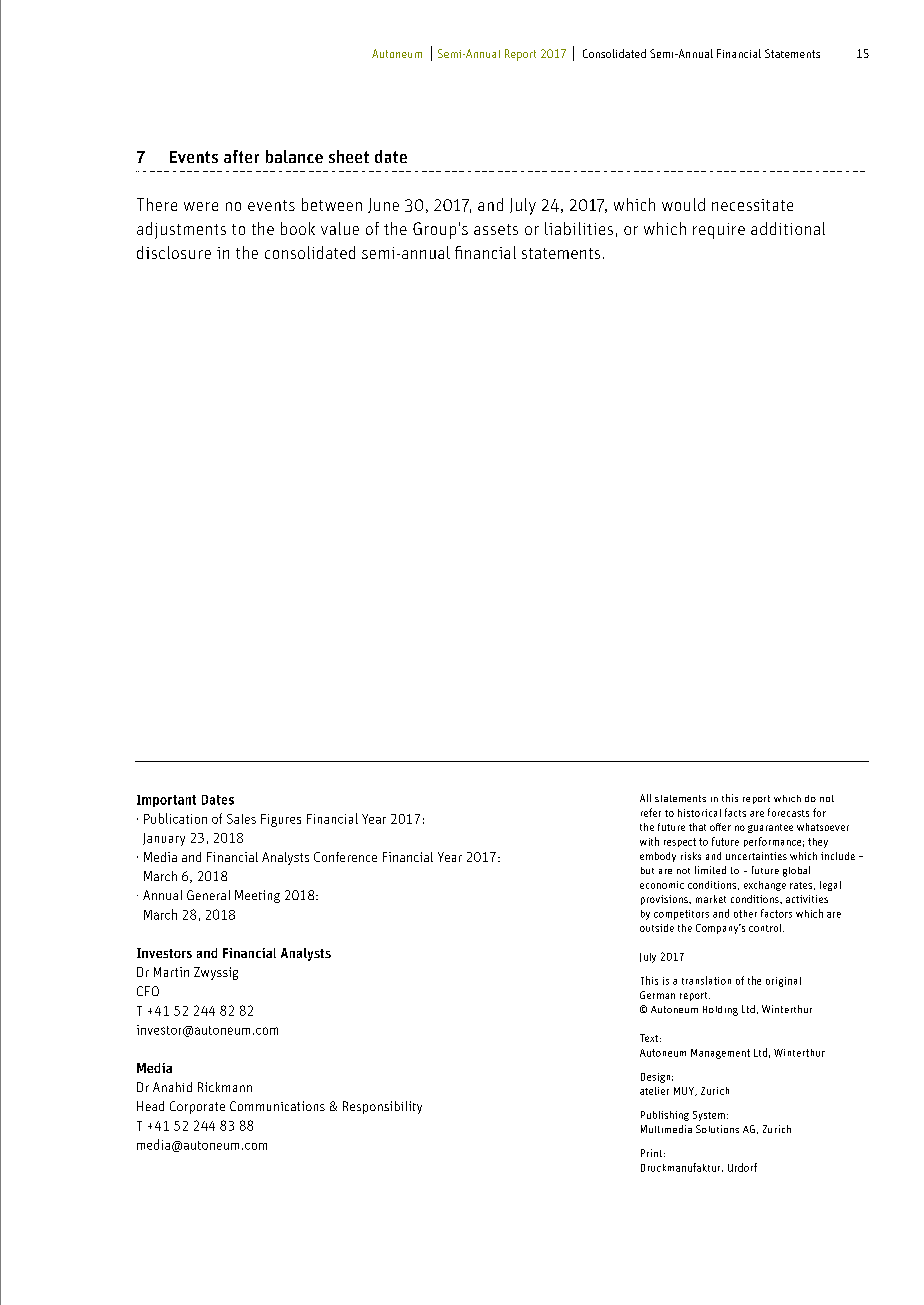 This image has width=924, height=1305. I want to click on liabilities, so click(579, 228).
